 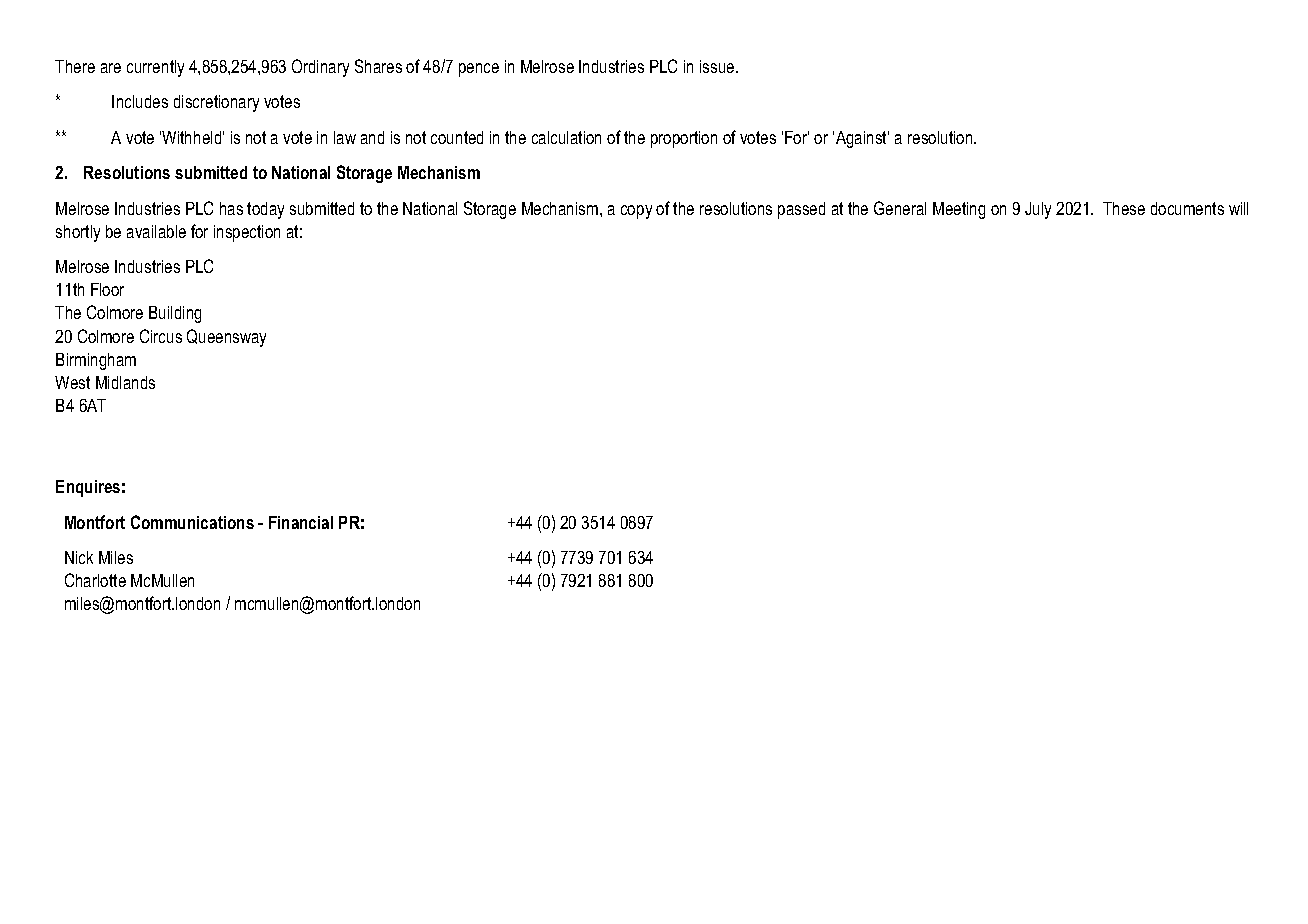 I want to click on issue, so click(x=718, y=66).
